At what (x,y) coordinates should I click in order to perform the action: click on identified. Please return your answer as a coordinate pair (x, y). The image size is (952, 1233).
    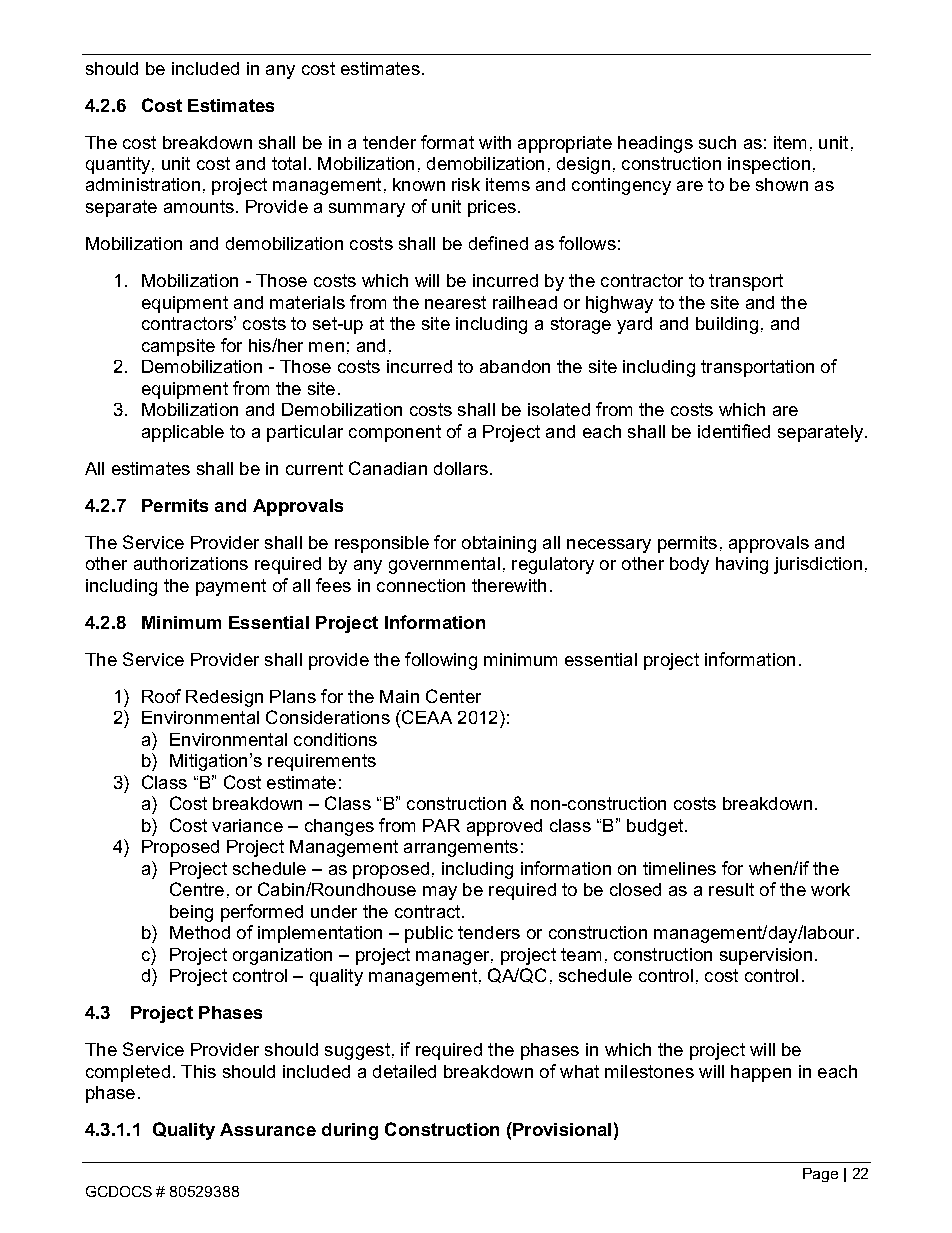
    Looking at the image, I should click on (734, 431).
